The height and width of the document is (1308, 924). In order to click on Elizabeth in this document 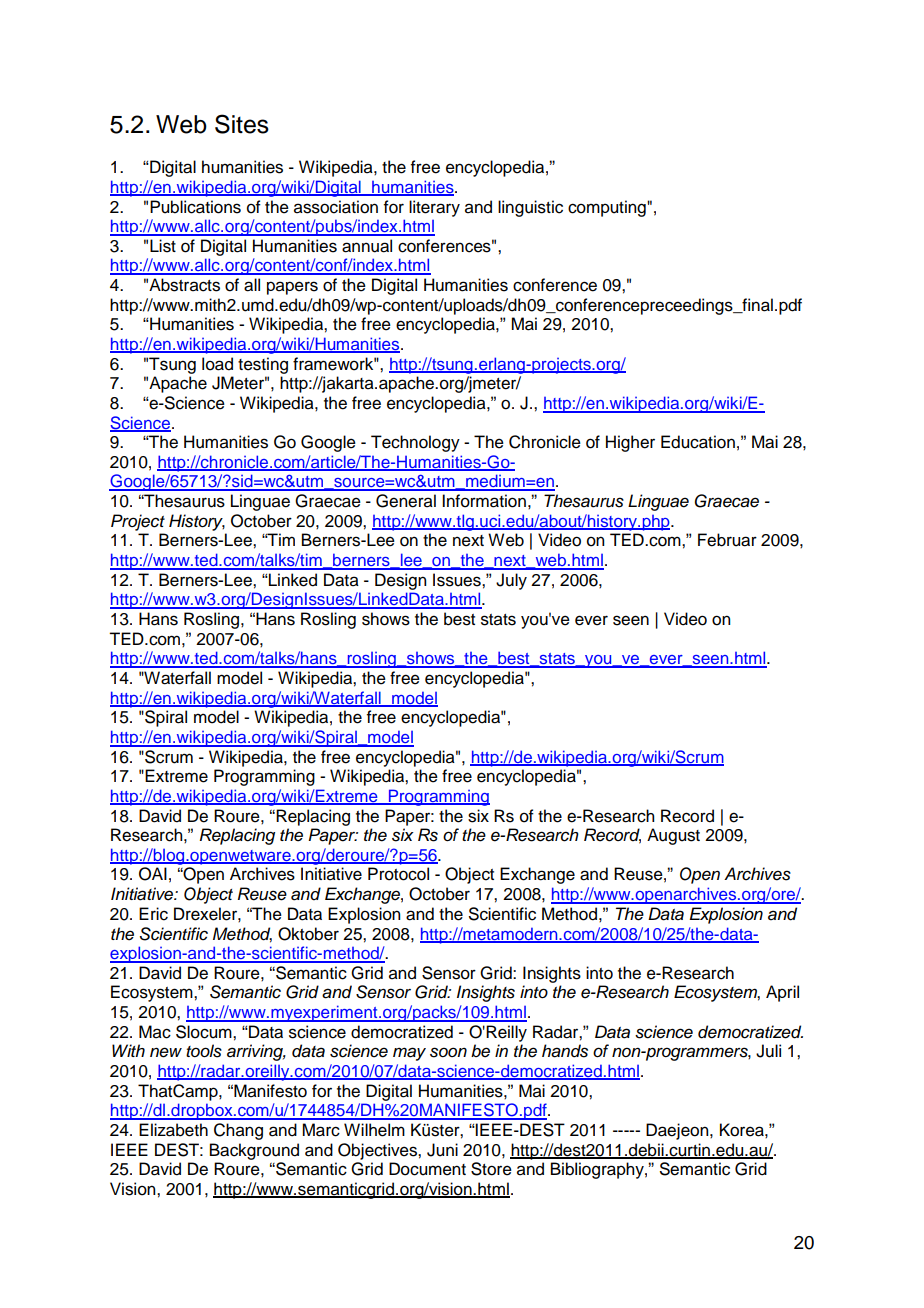, I will do `click(173, 1130)`.
